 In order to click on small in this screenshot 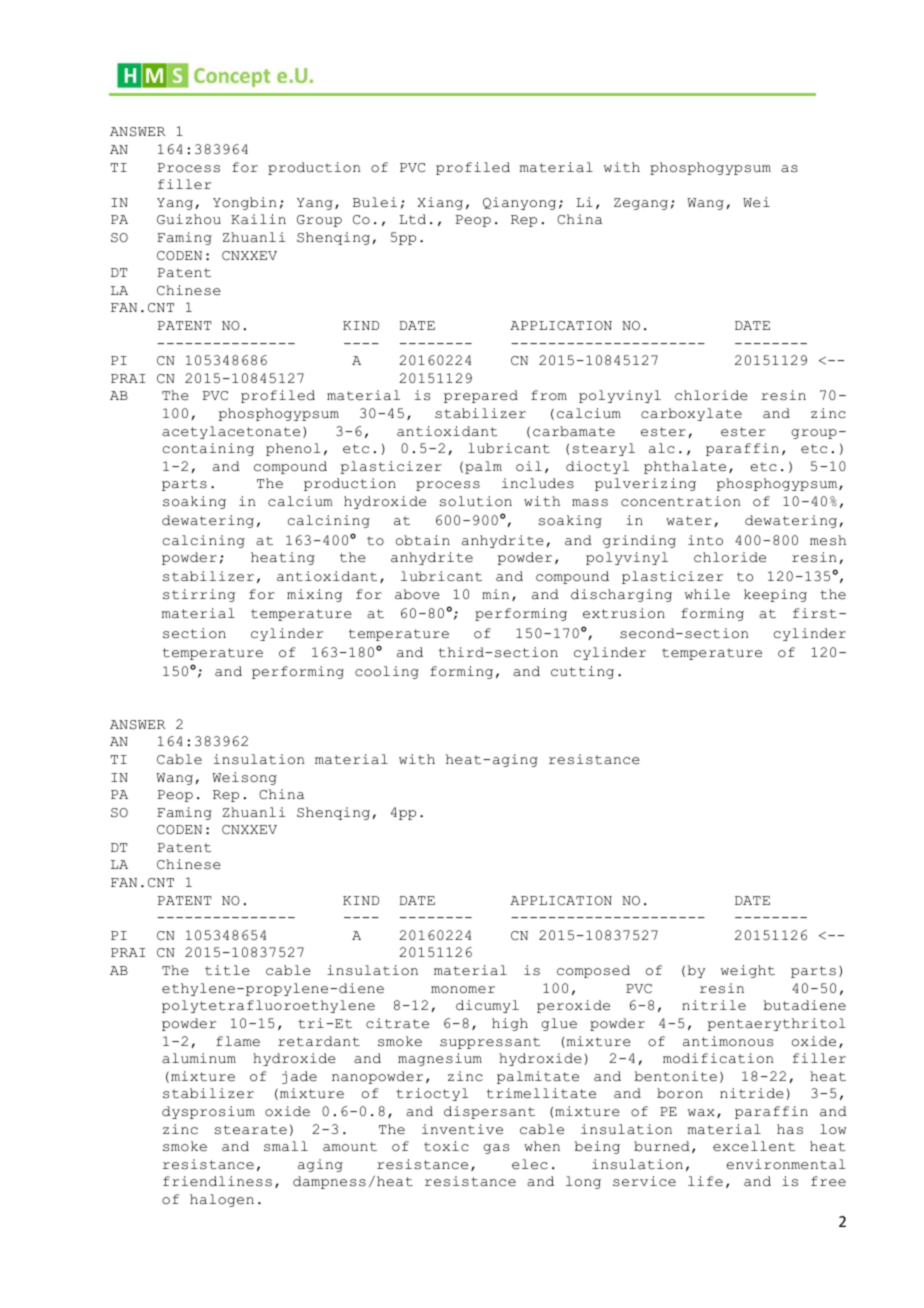, I will do `click(286, 1146)`.
